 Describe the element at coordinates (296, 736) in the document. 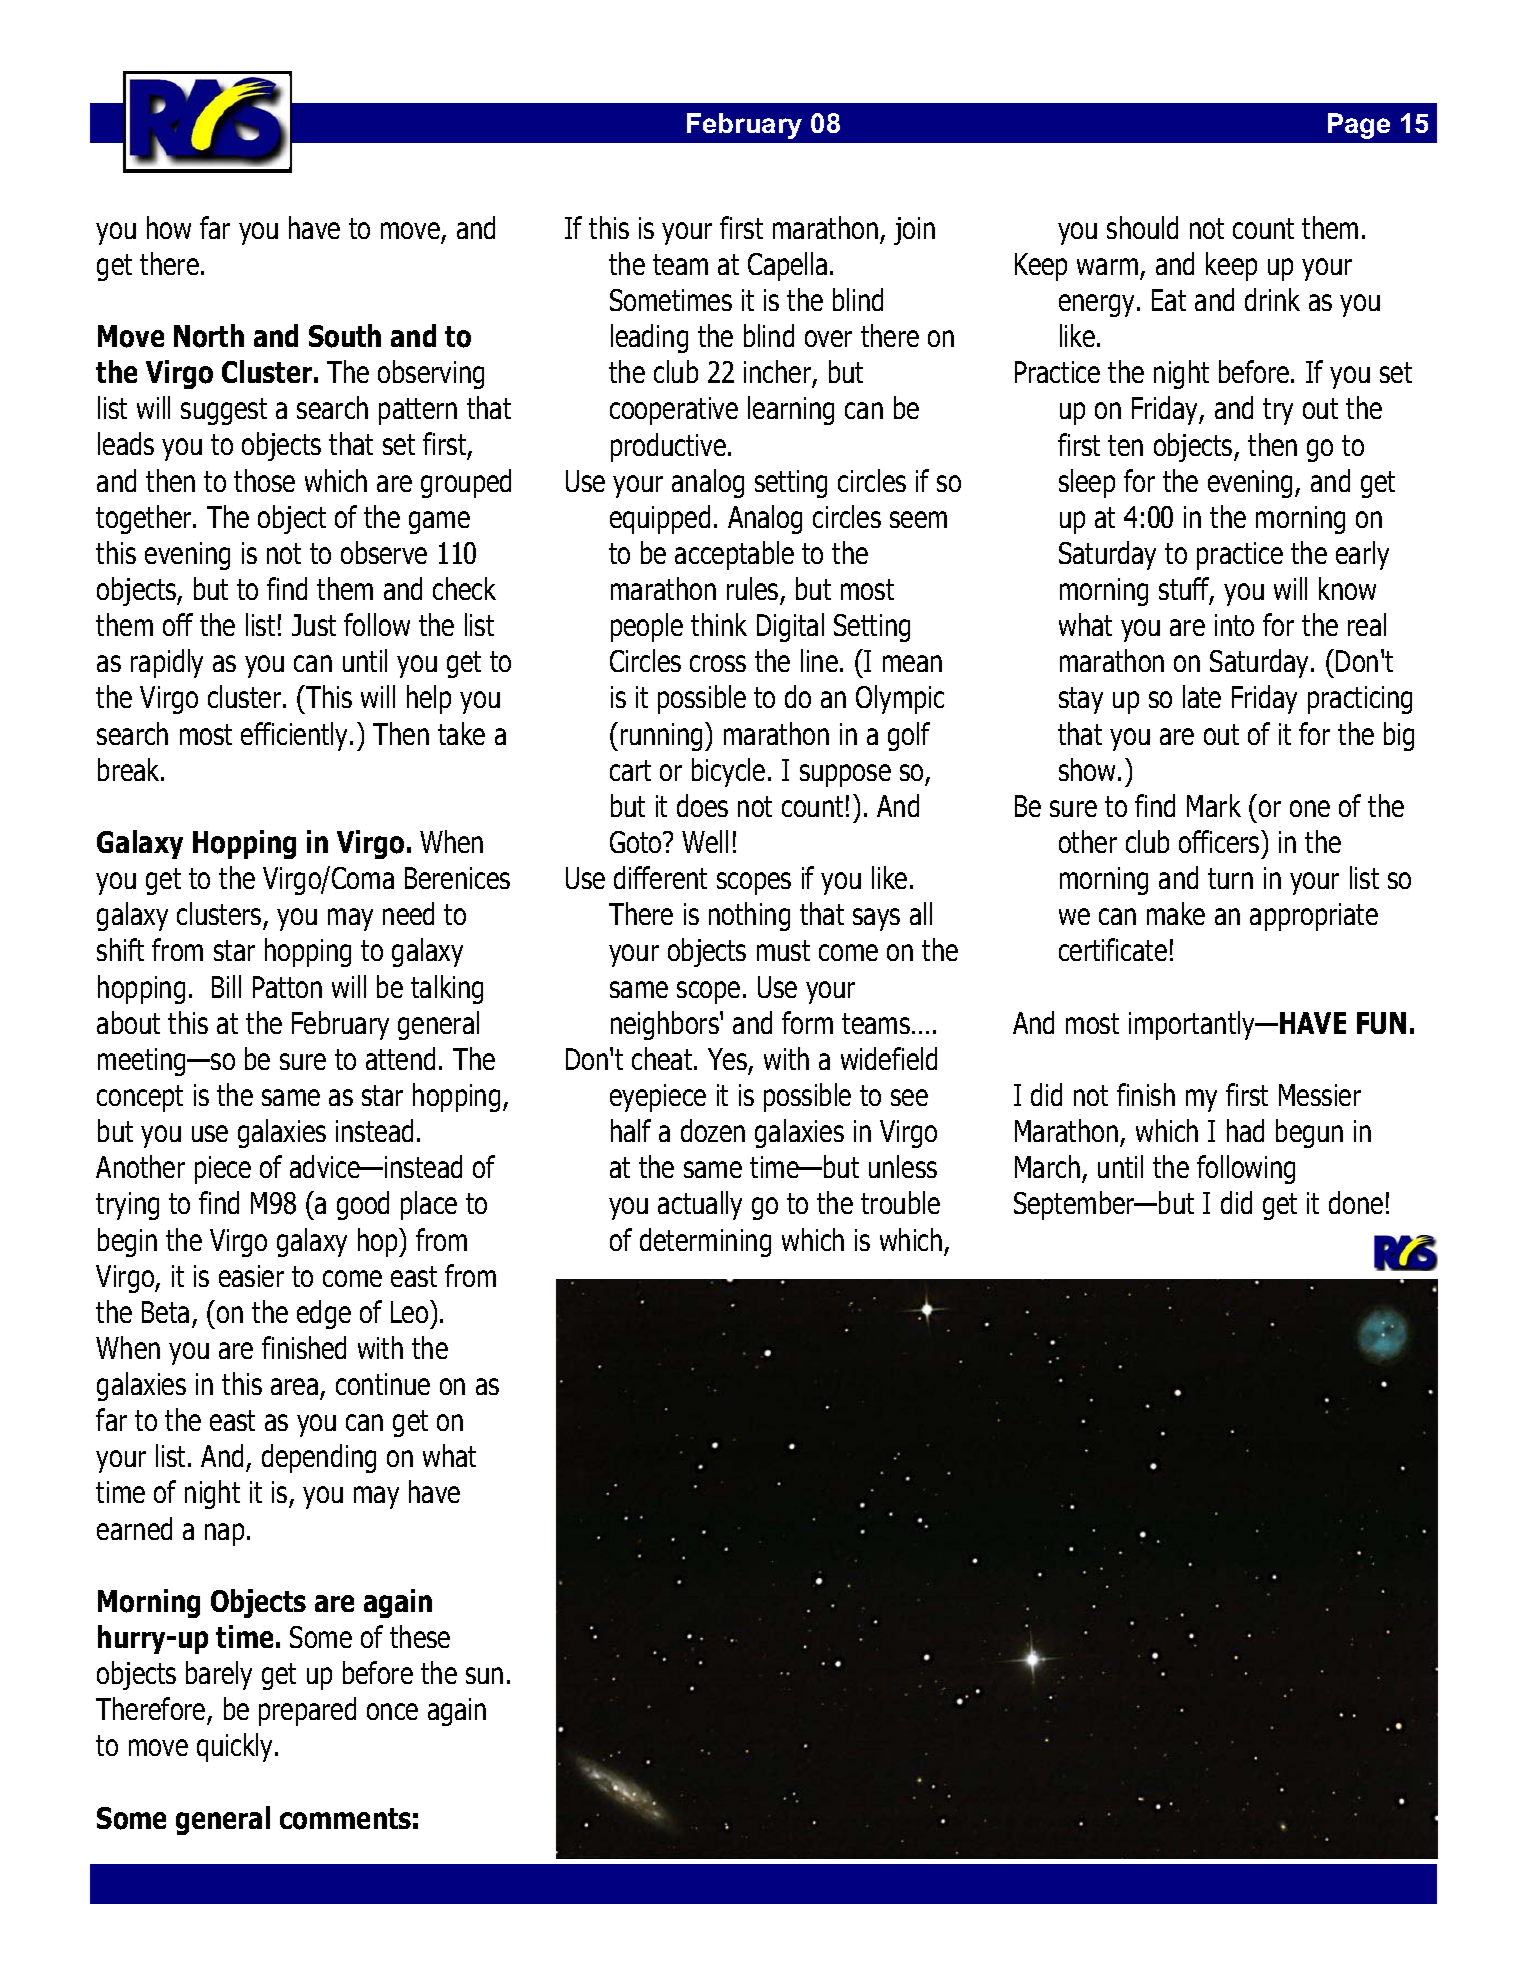

I see `efficiently` at that location.
